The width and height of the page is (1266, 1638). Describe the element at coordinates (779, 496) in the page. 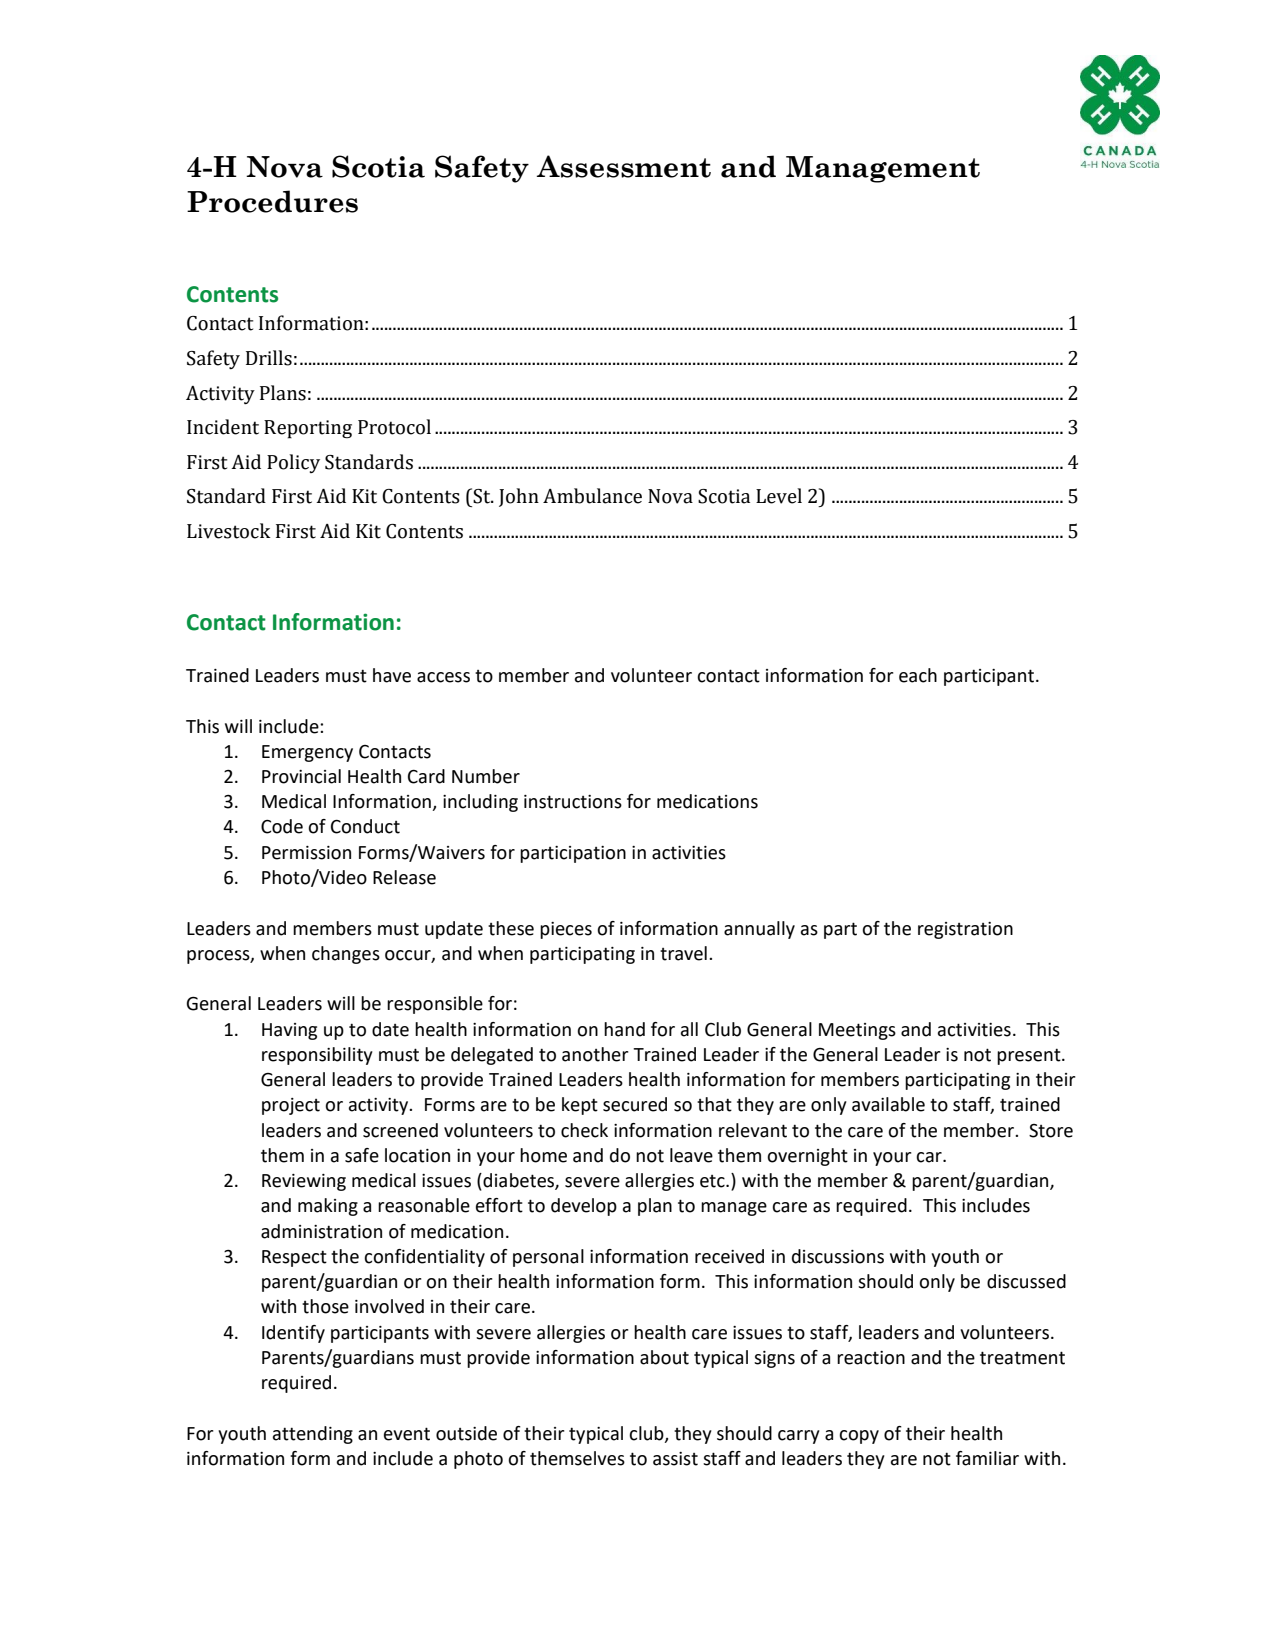

I see `Level` at that location.
